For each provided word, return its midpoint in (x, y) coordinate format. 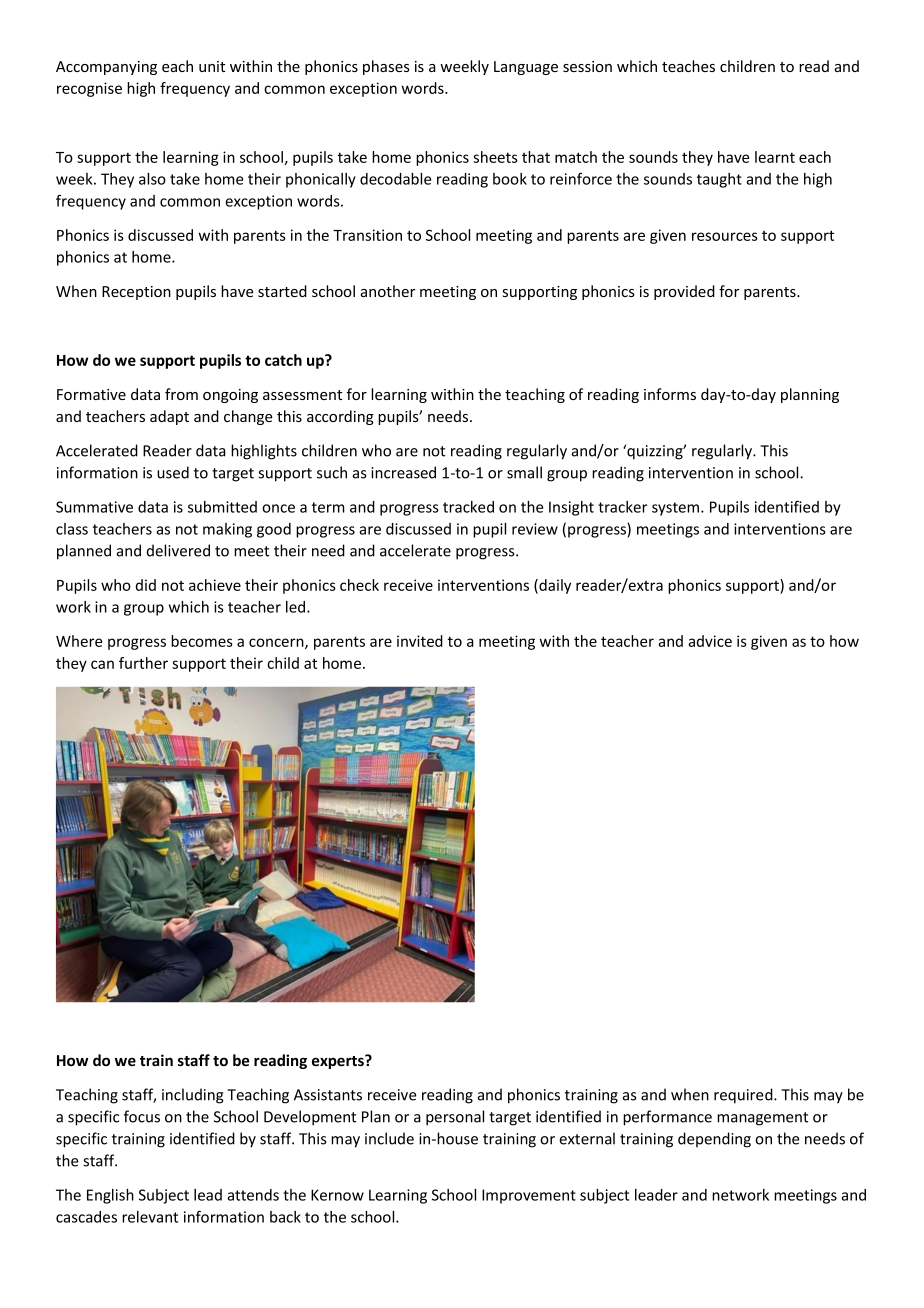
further (143, 663)
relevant (150, 1217)
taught (719, 180)
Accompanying (106, 68)
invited (420, 641)
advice (710, 641)
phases (386, 67)
